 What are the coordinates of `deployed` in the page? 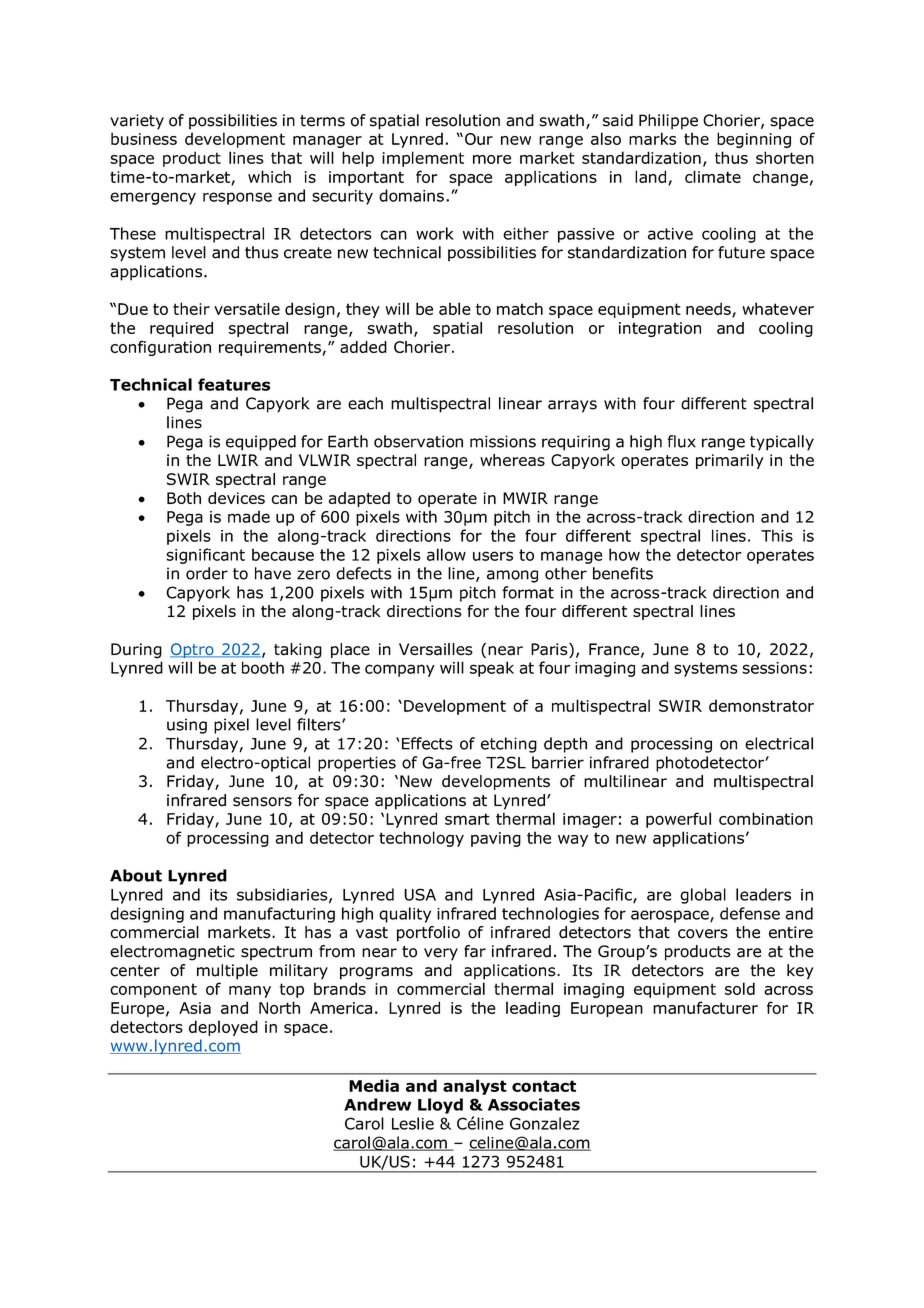 It's located at (223, 1028).
